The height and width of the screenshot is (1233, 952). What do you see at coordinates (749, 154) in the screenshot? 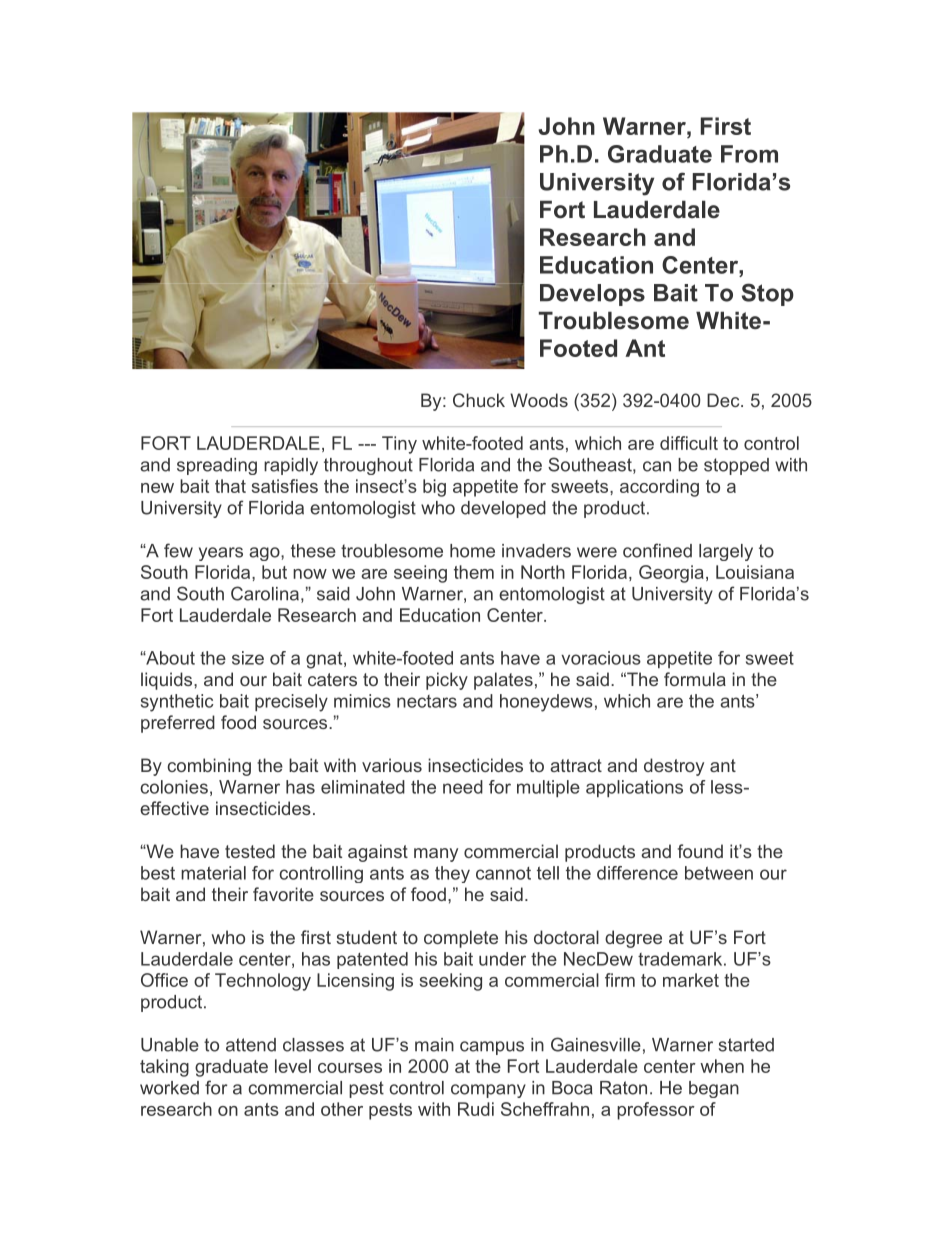
I see `From` at bounding box center [749, 154].
